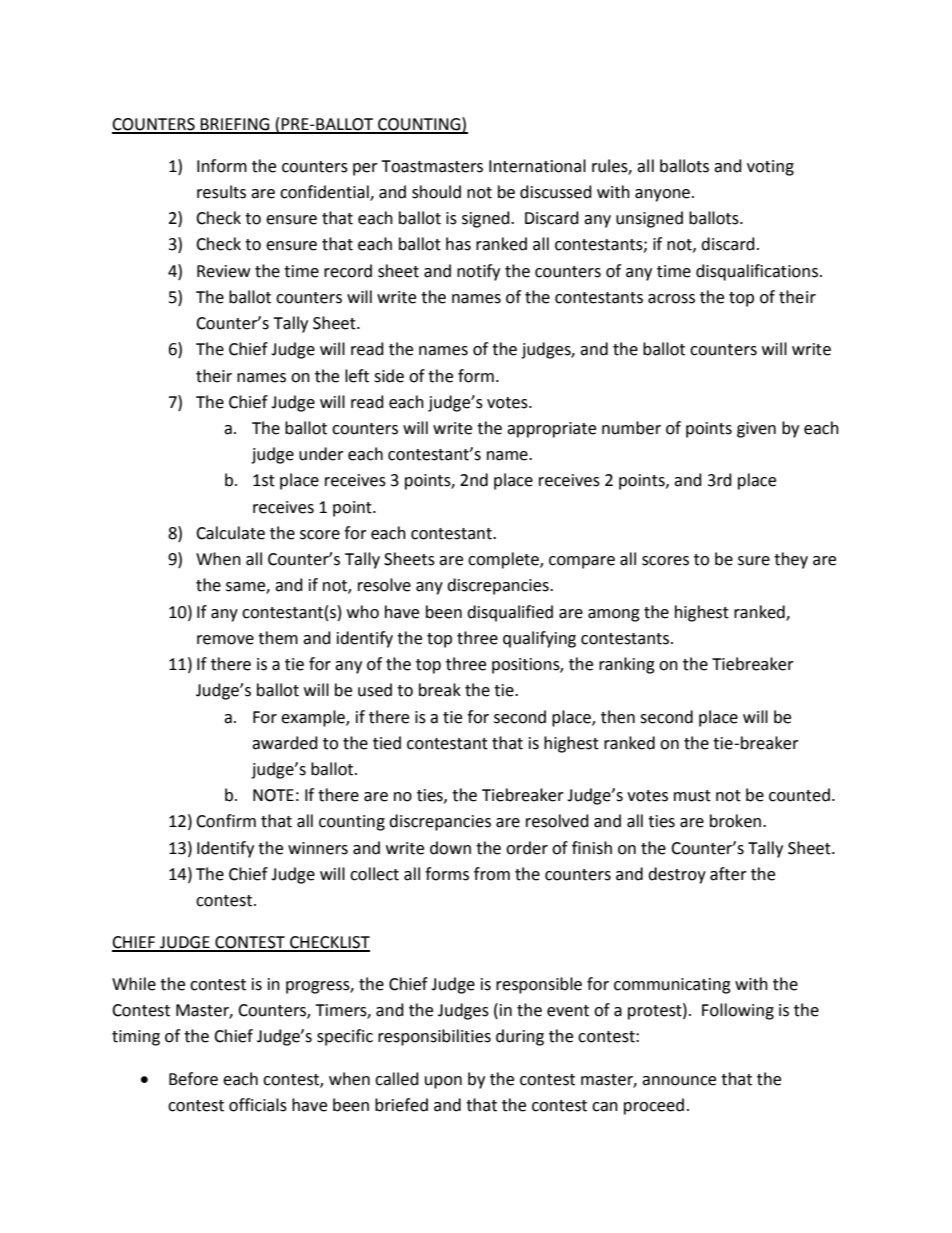 This image has height=1233, width=952. Describe the element at coordinates (662, 195) in the image. I see `anyone` at that location.
